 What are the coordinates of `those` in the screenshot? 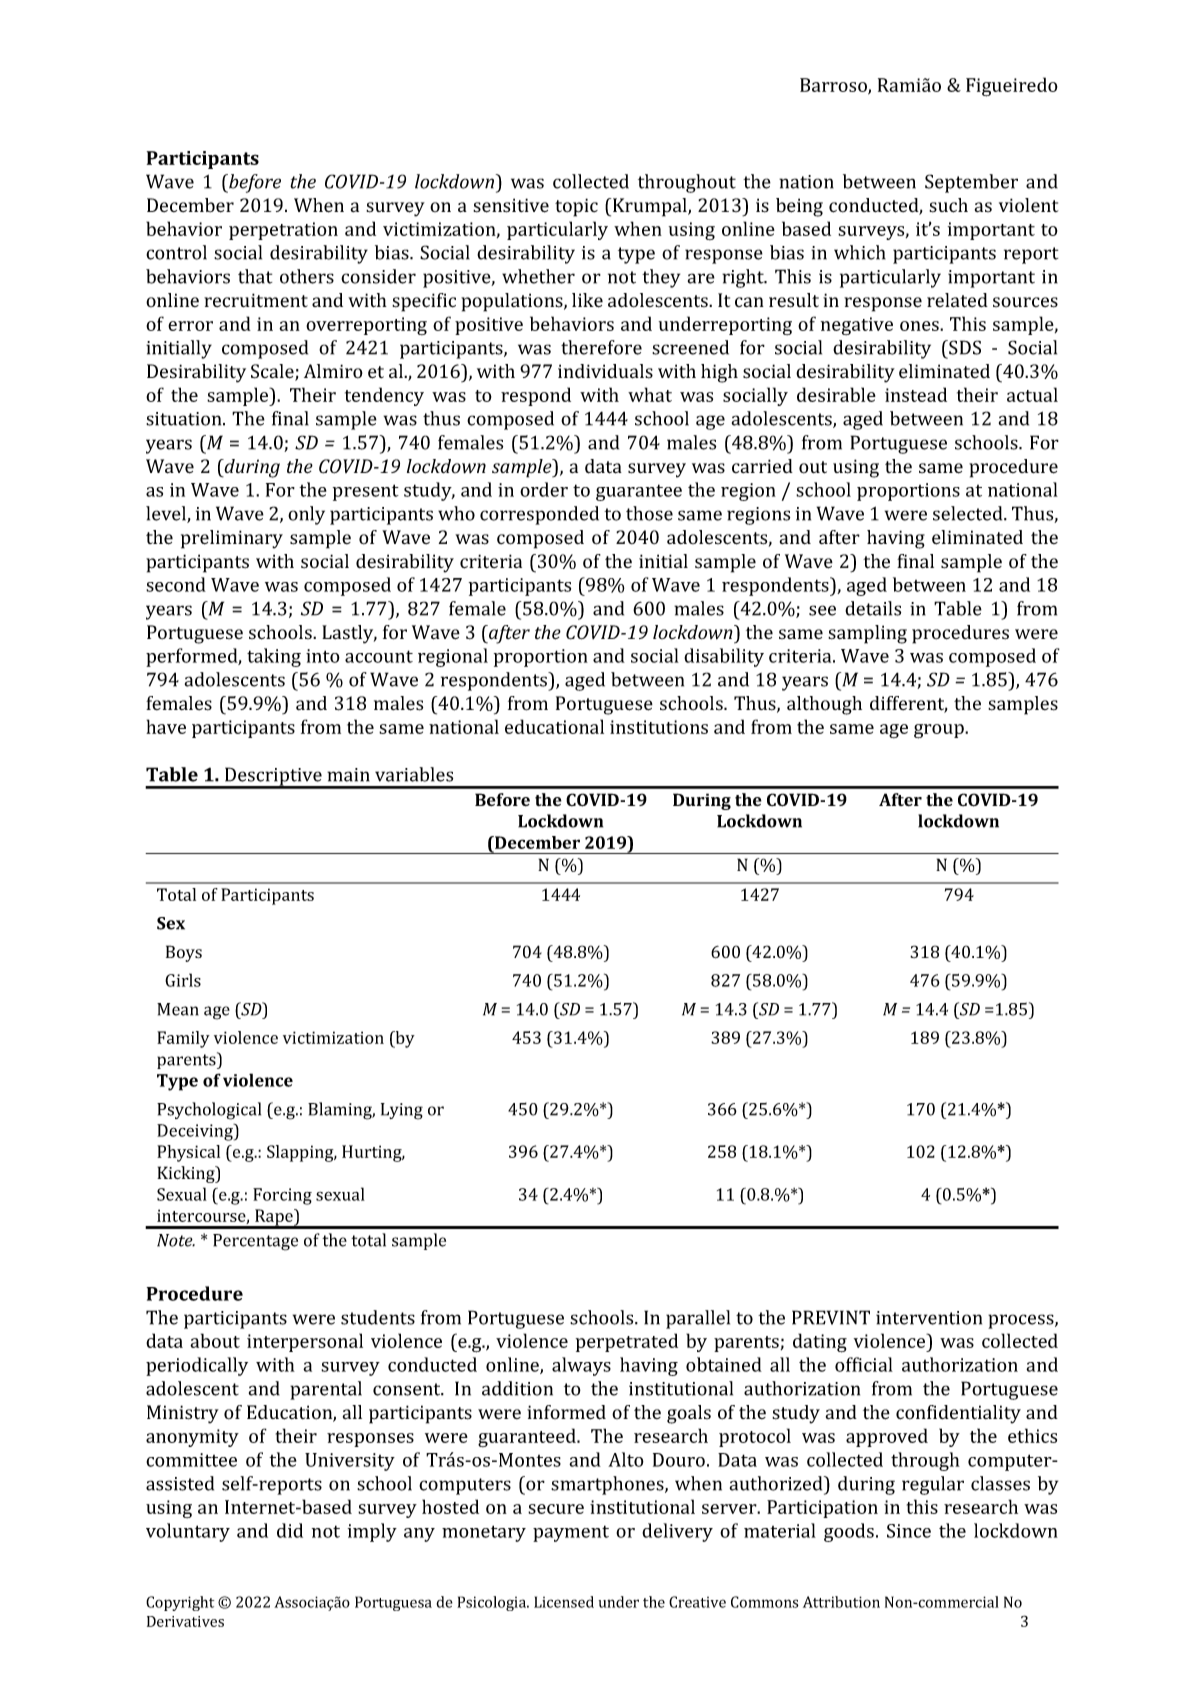 It's located at (649, 513).
